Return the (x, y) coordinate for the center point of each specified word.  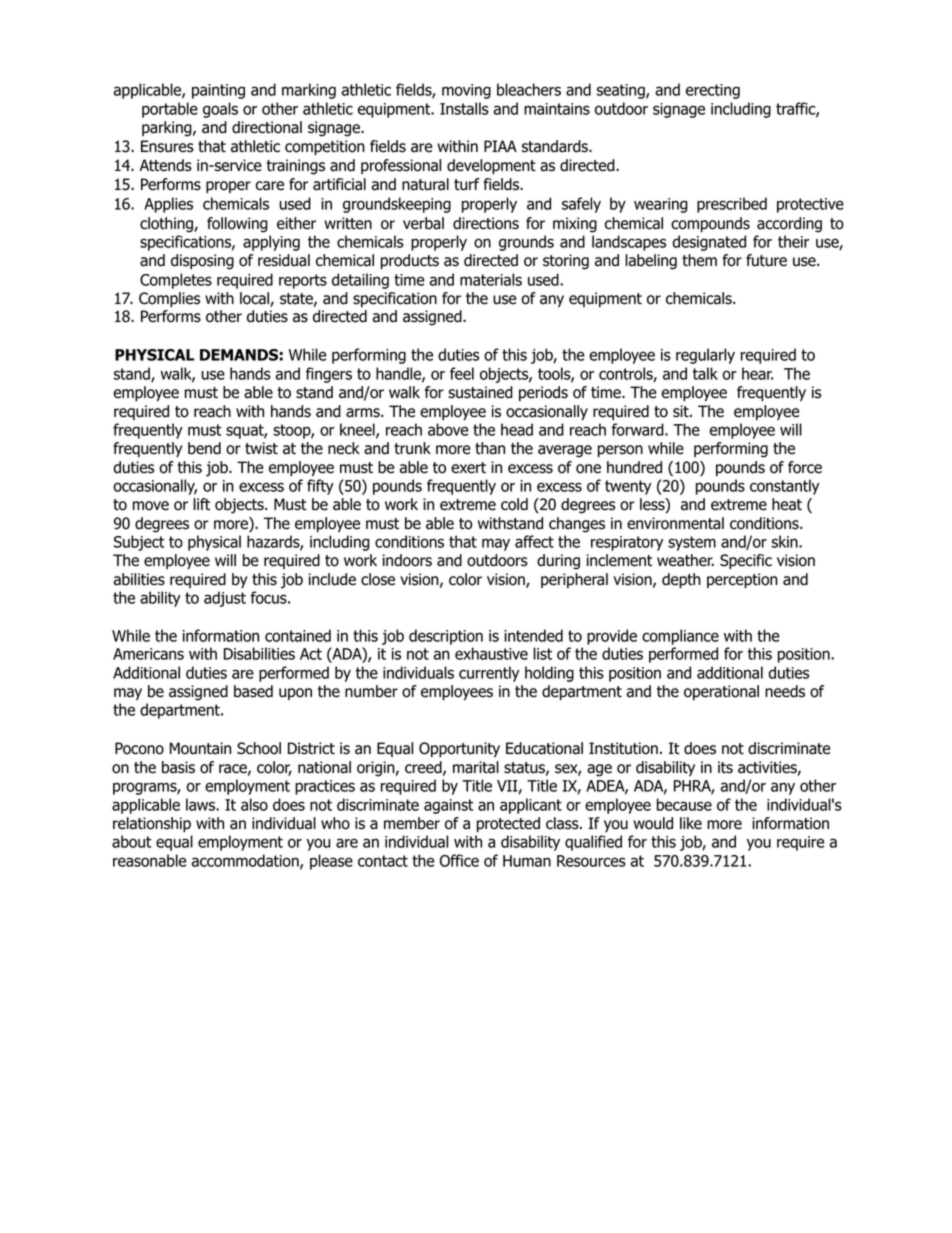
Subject (139, 543)
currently (489, 674)
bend (204, 448)
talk (705, 373)
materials (491, 279)
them (699, 260)
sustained (480, 392)
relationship (152, 824)
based (253, 691)
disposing (202, 262)
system (692, 543)
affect (534, 541)
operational (721, 692)
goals (220, 110)
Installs (464, 108)
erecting (713, 91)
